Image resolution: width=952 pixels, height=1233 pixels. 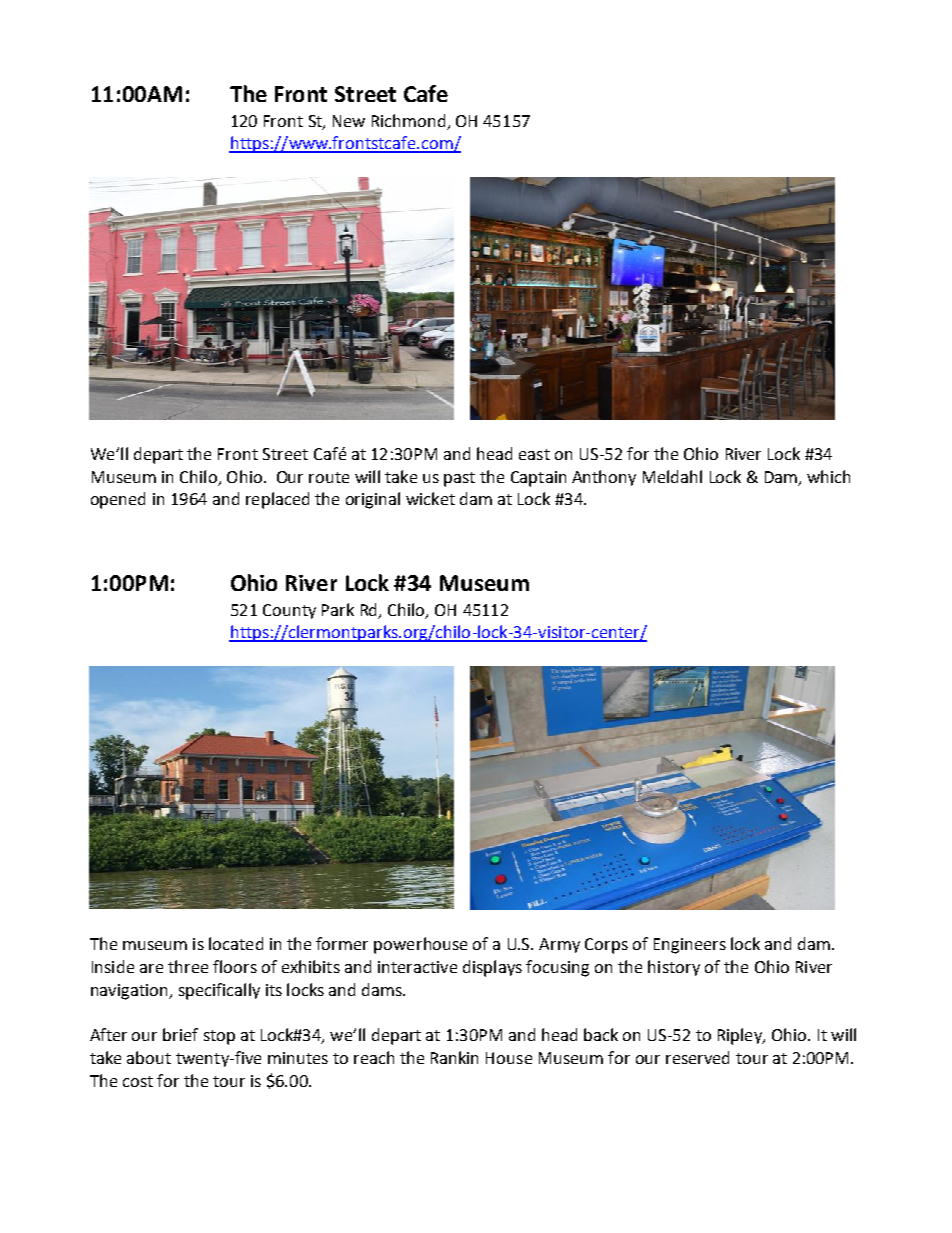 What do you see at coordinates (349, 121) in the screenshot?
I see `New` at bounding box center [349, 121].
